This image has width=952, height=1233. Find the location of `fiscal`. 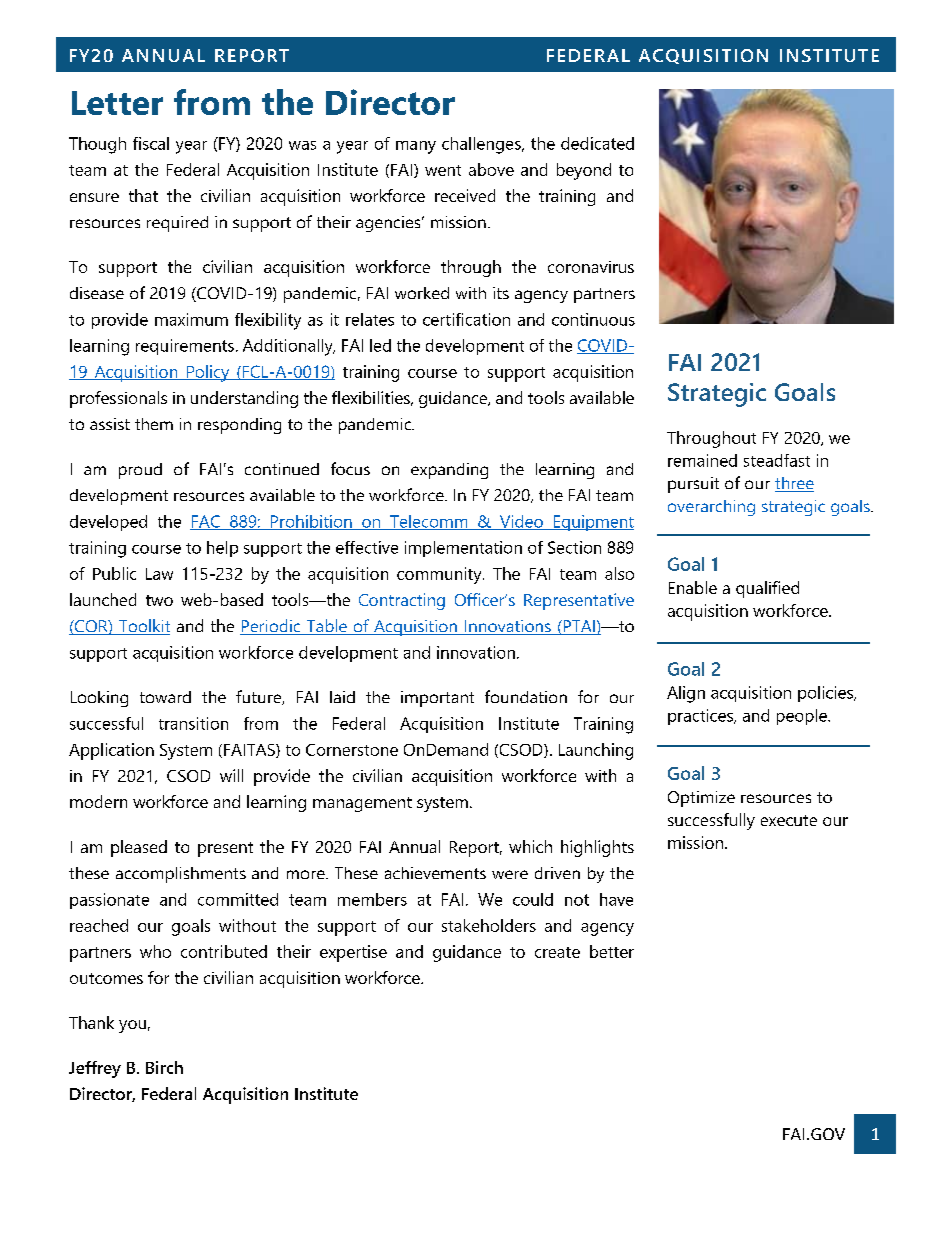

fiscal is located at coordinates (151, 143).
